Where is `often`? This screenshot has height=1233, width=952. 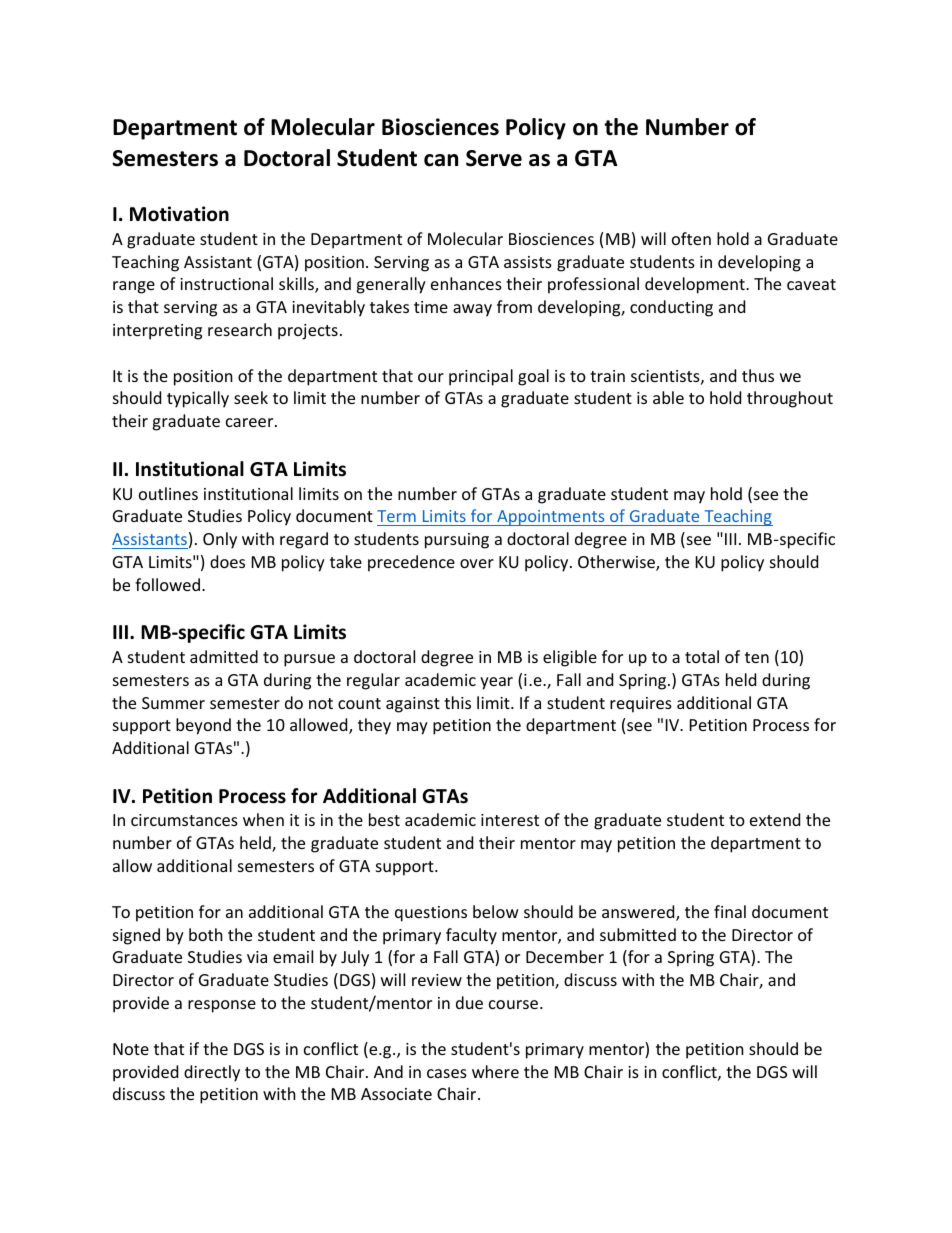 often is located at coordinates (691, 238).
